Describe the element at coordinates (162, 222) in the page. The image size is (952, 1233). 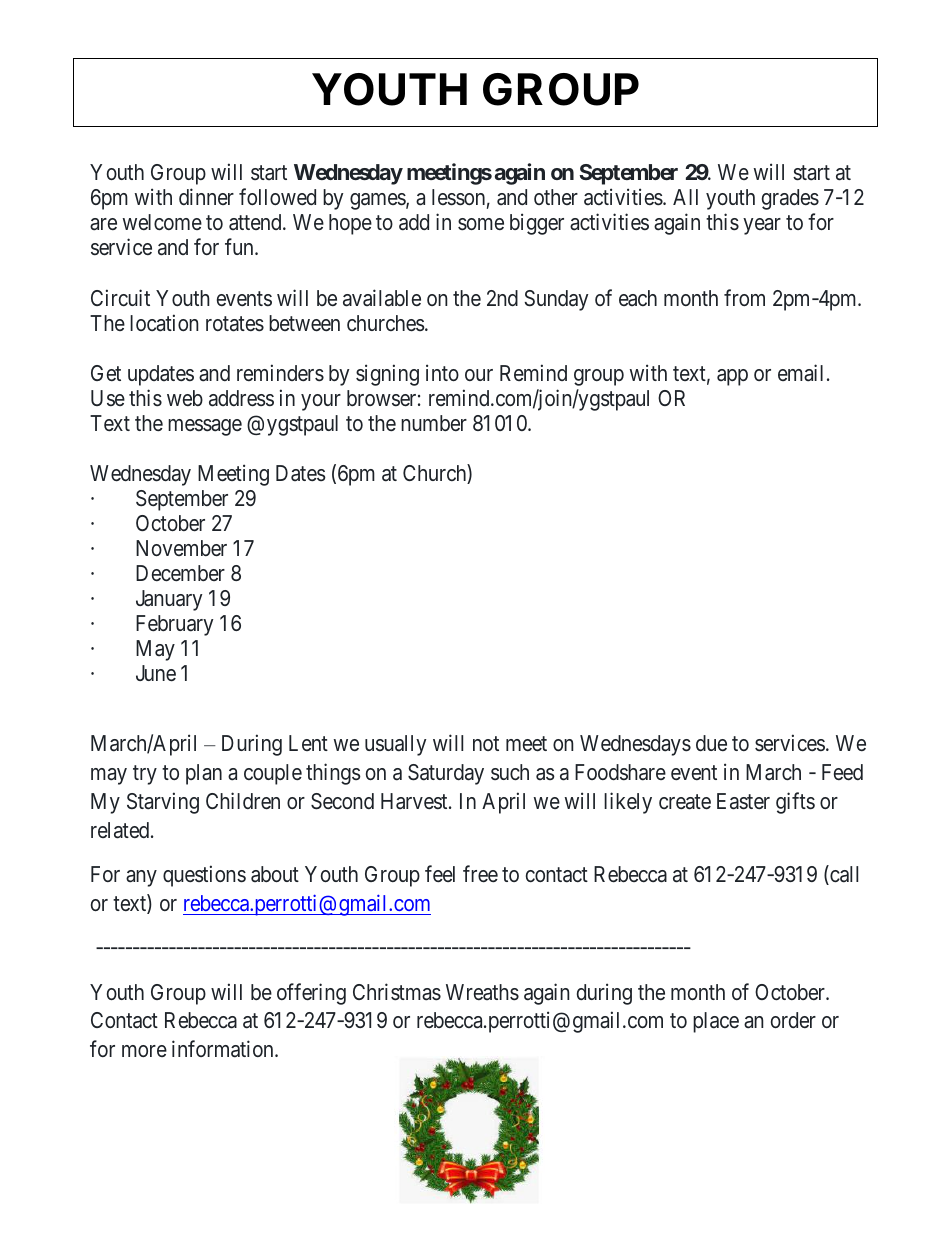
I see `welcome` at that location.
